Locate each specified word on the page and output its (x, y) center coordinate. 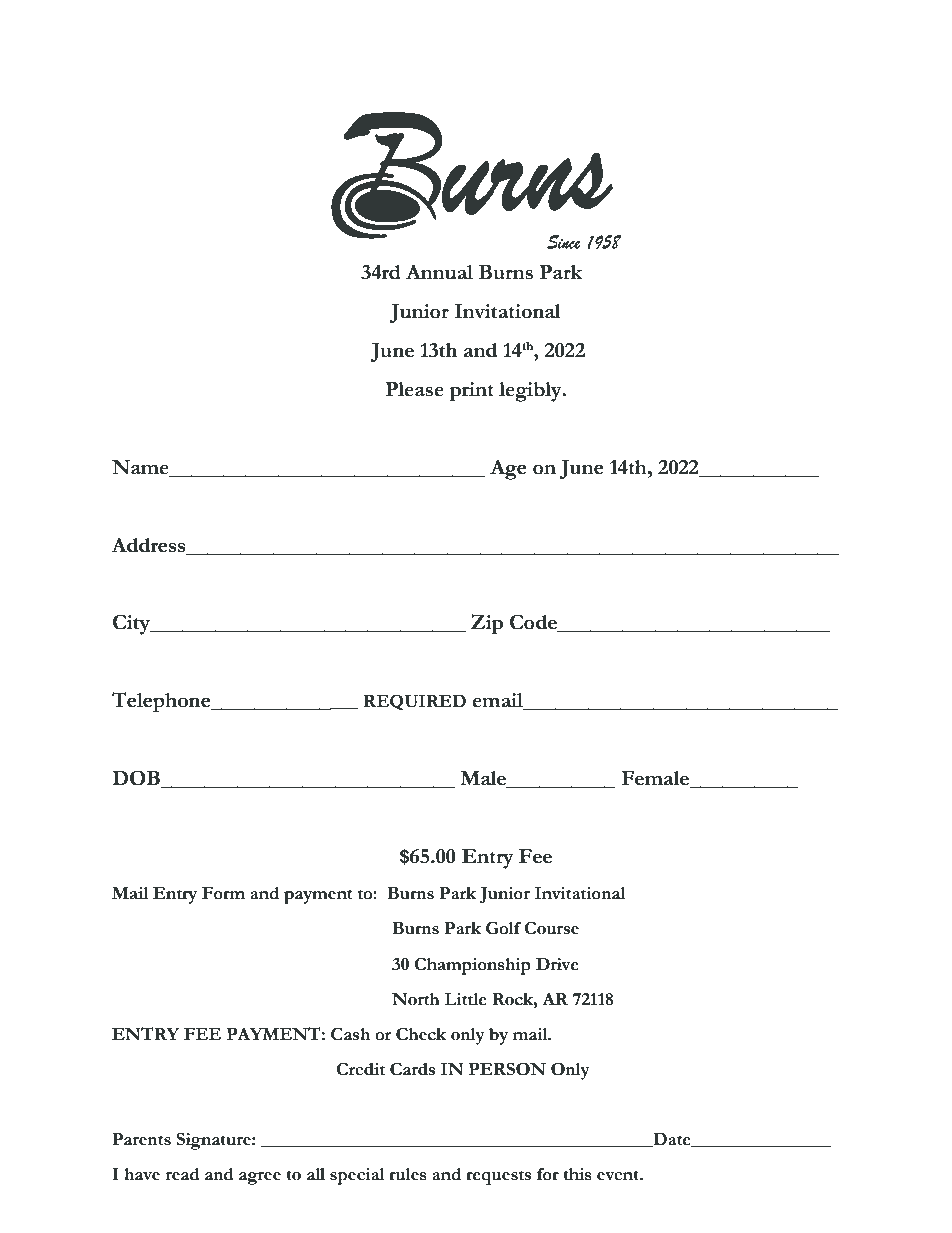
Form (223, 893)
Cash (350, 1034)
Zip (487, 624)
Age (508, 469)
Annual (439, 272)
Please (414, 389)
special (357, 1176)
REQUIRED (415, 702)
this (577, 1174)
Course (551, 928)
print (471, 391)
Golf (503, 928)
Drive (557, 964)
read (183, 1174)
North (416, 999)
